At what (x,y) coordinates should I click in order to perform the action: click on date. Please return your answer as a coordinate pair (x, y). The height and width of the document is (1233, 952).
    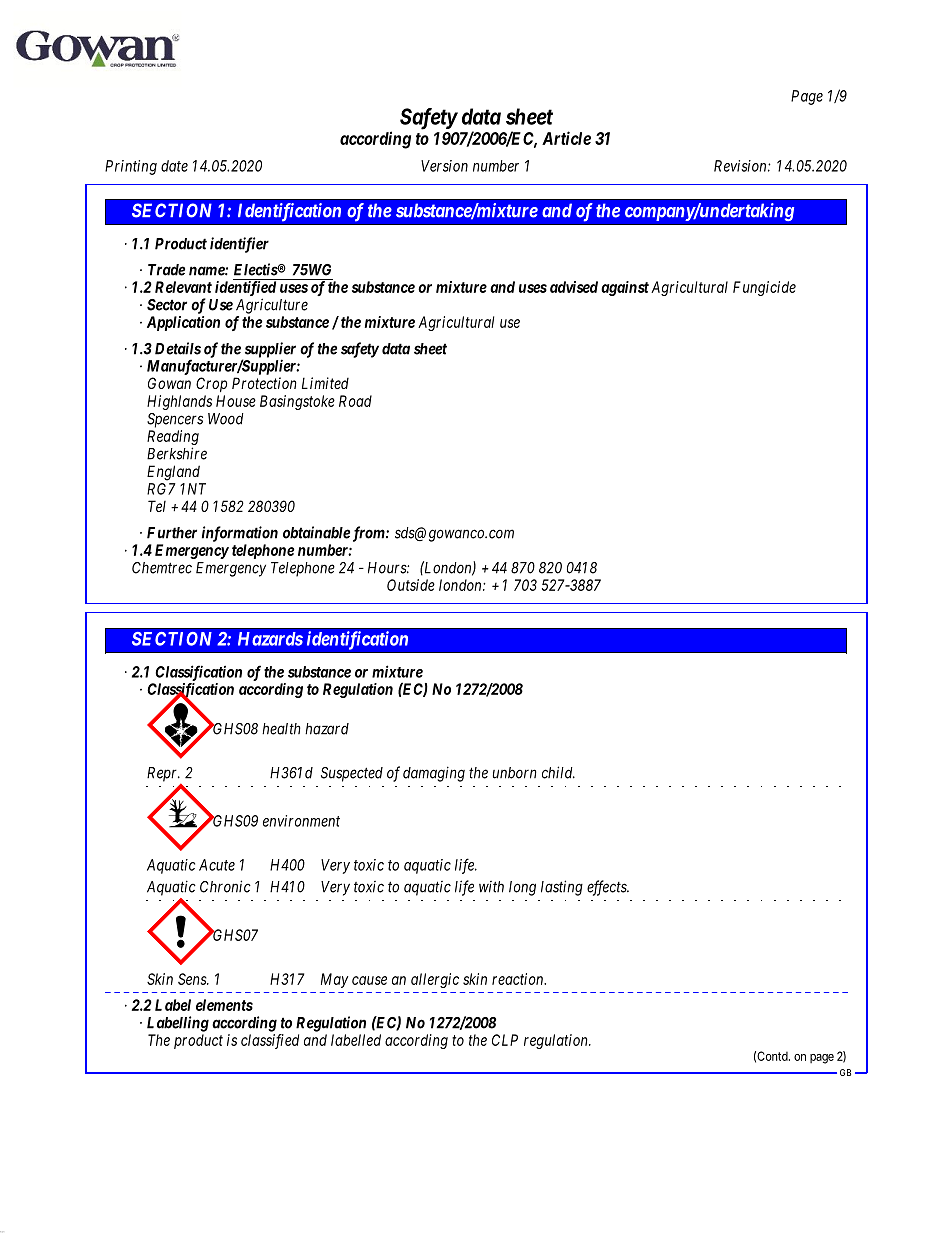
    Looking at the image, I should click on (174, 166).
